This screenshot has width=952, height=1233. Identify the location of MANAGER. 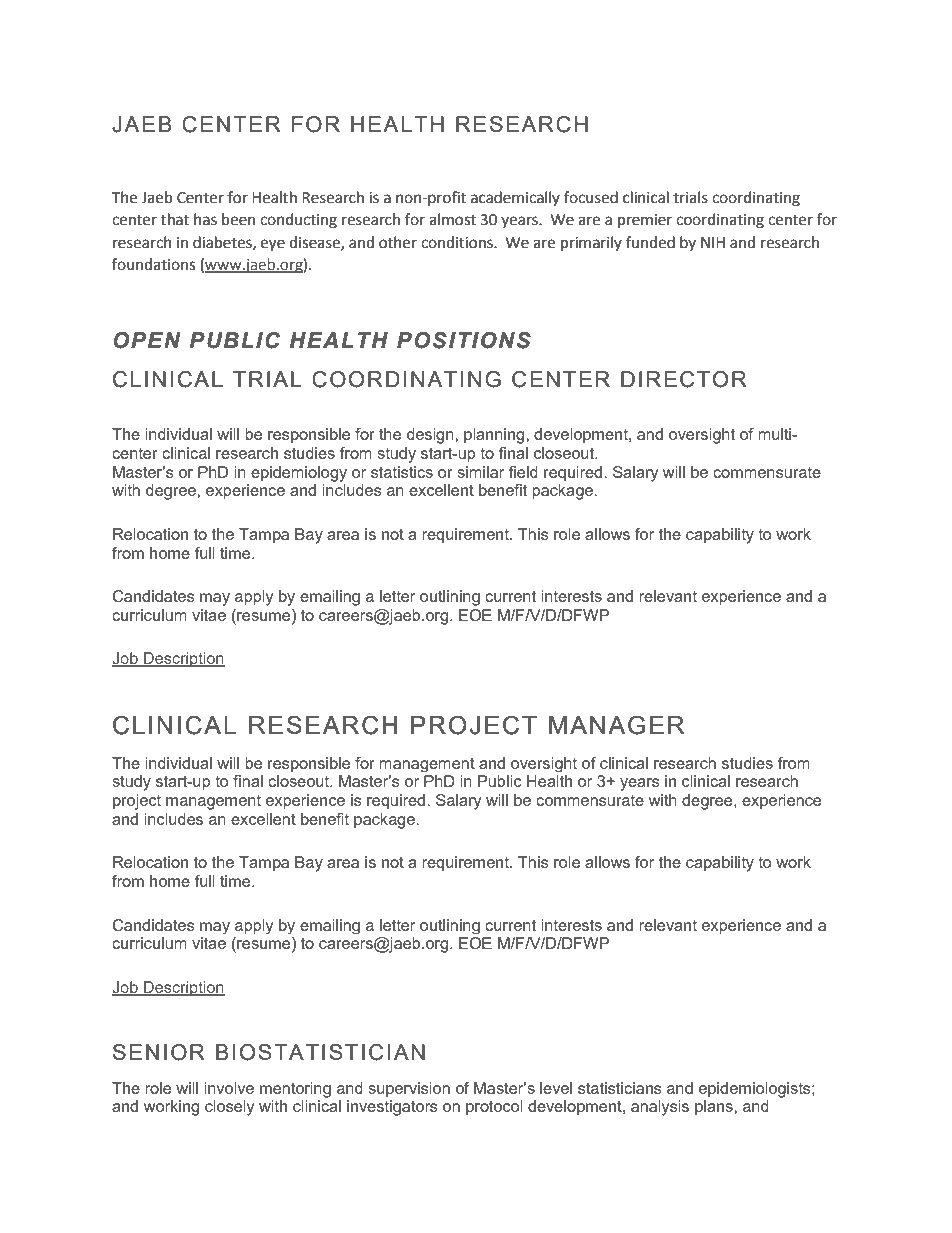
(616, 725).
